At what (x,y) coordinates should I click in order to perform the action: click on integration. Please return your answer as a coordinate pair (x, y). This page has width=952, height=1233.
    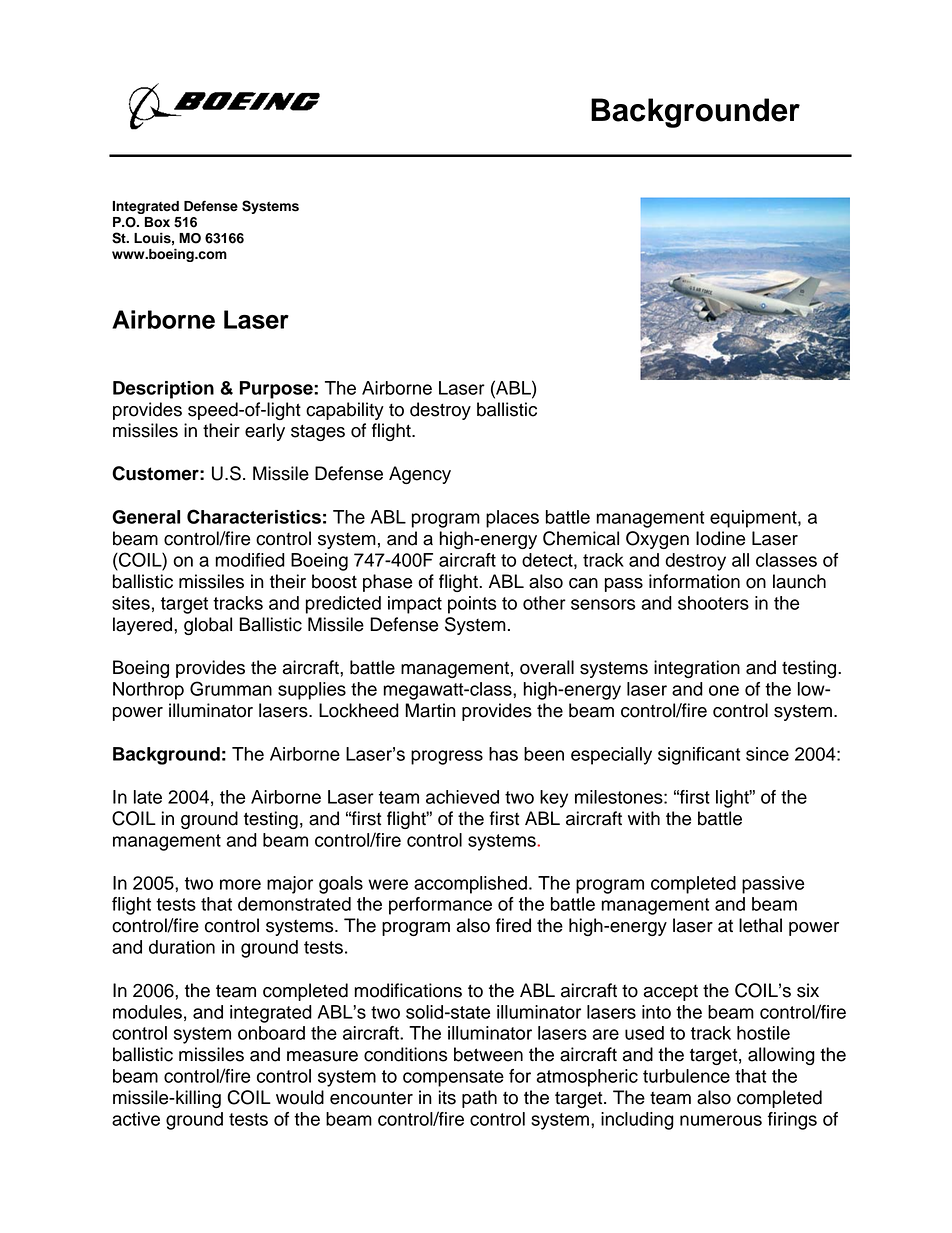
    Looking at the image, I should click on (697, 669).
